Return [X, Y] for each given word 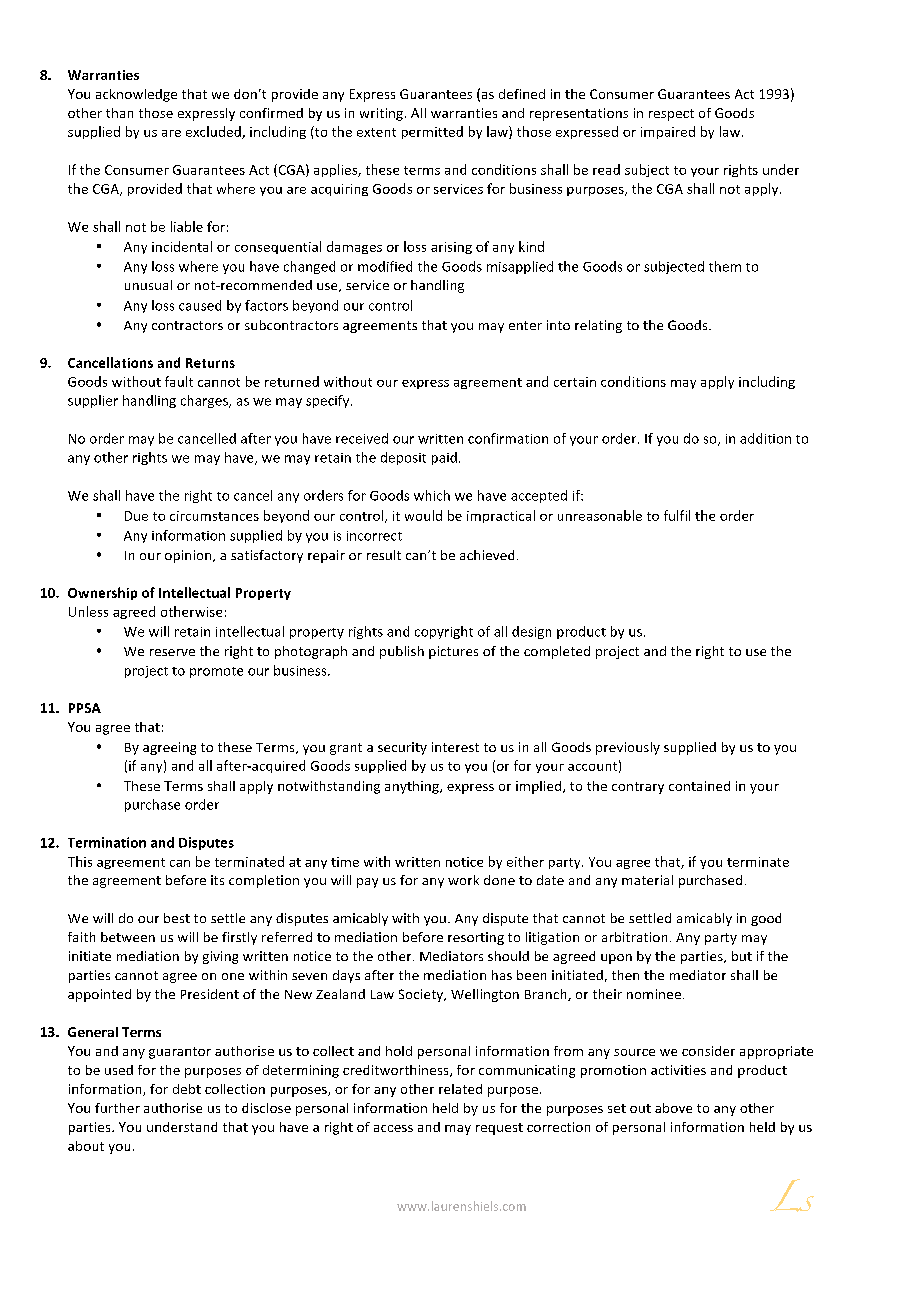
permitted [432, 132]
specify [329, 401]
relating [598, 326]
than [119, 113]
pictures [453, 652]
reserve [172, 652]
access [393, 1128]
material [647, 880]
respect [671, 115]
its [217, 880]
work [463, 880]
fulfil [677, 515]
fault [179, 381]
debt [187, 1089]
